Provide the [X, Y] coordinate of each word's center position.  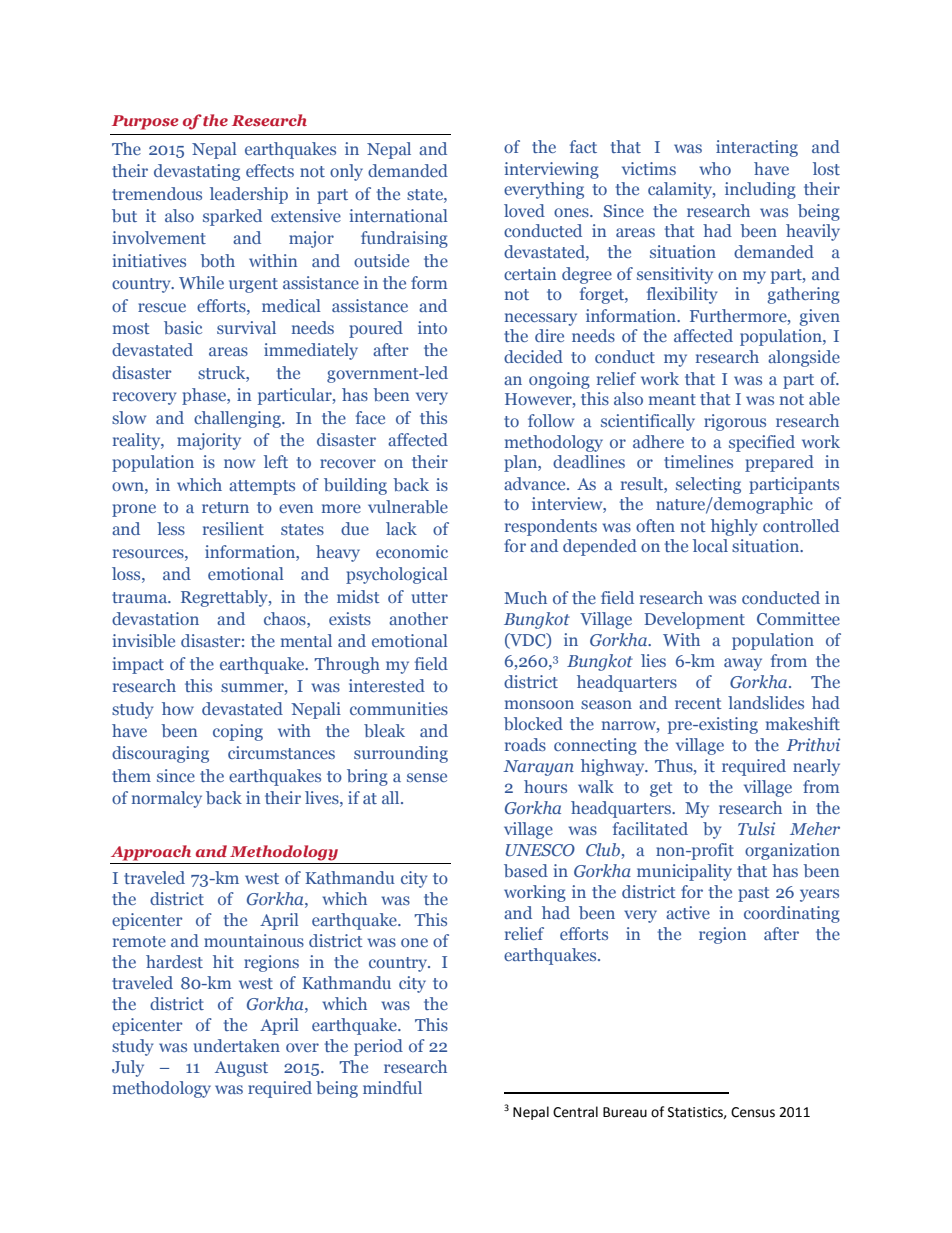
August [241, 1069]
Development [694, 620]
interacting [757, 148]
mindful [392, 1087]
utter [430, 597]
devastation [155, 618]
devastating [197, 172]
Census [753, 1112]
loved [524, 210]
